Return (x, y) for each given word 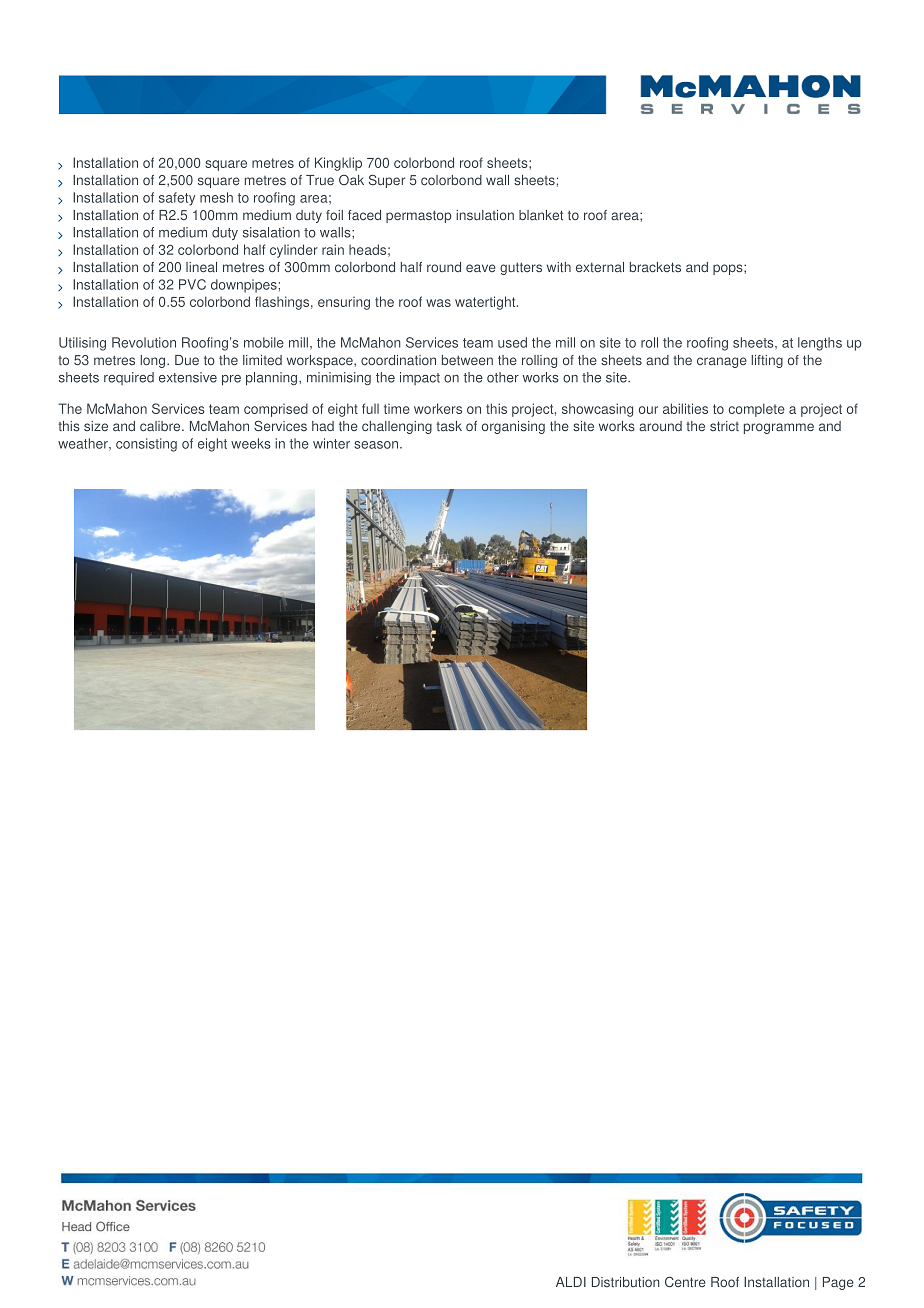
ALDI (571, 1282)
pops (729, 269)
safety (177, 199)
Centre (685, 1282)
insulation (485, 215)
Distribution (626, 1282)
